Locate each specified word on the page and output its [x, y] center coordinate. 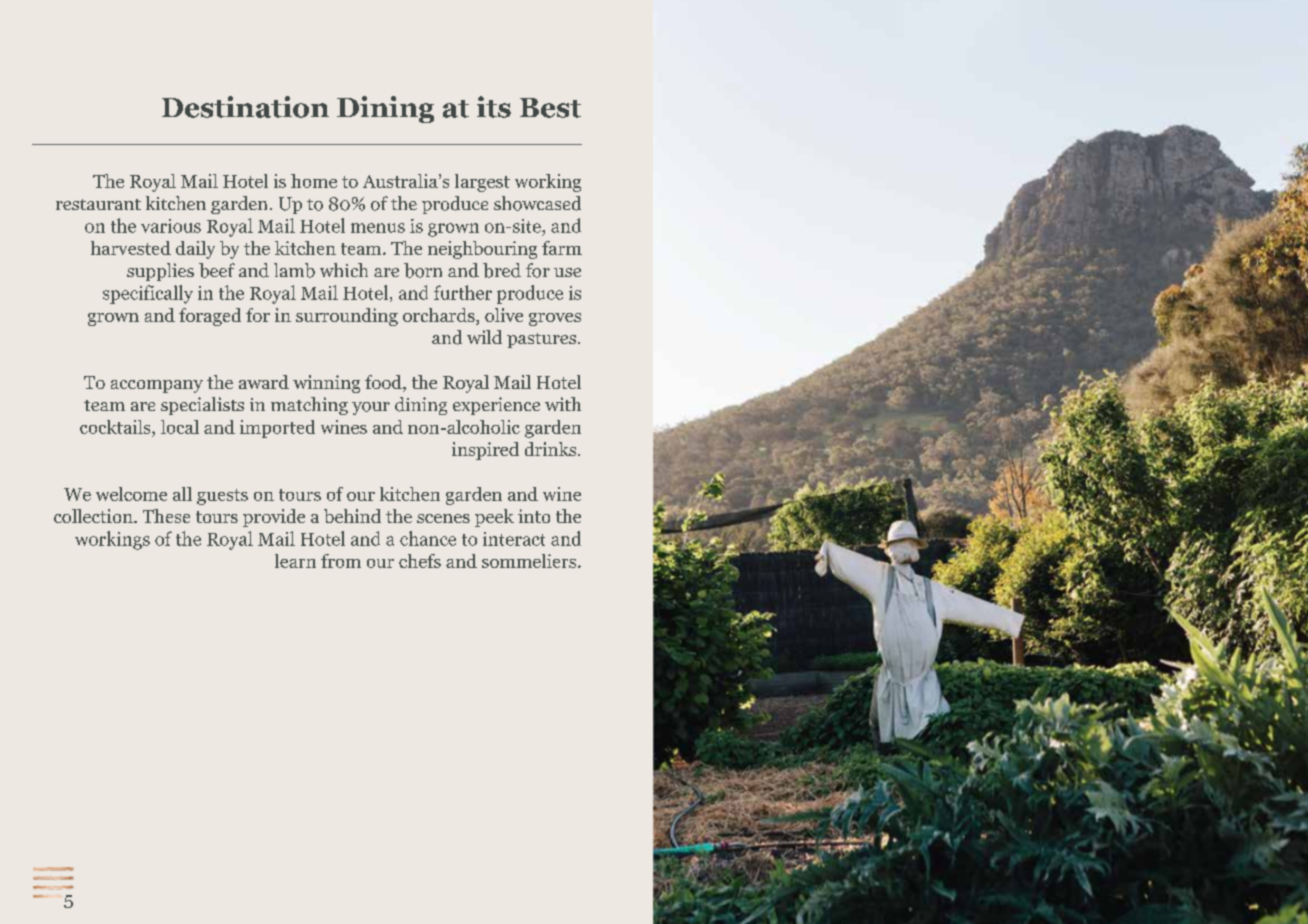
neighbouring [482, 250]
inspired [485, 451]
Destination [245, 107]
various [171, 226]
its [494, 107]
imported [277, 429]
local [180, 427]
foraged [210, 317]
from [341, 561]
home [314, 181]
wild [484, 337]
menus [378, 228]
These [166, 516]
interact [514, 539]
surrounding [347, 317]
